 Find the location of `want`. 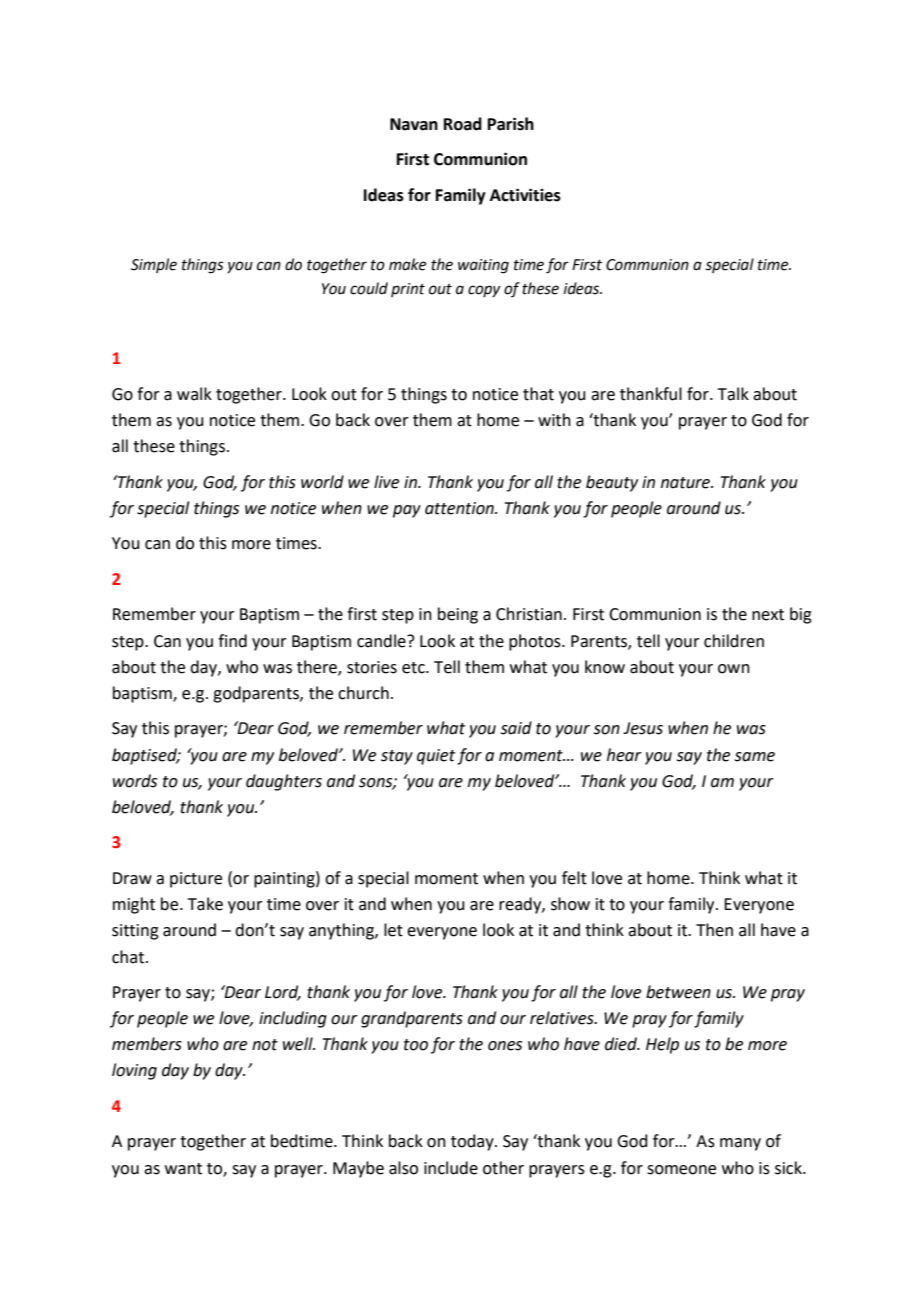

want is located at coordinates (183, 1169).
